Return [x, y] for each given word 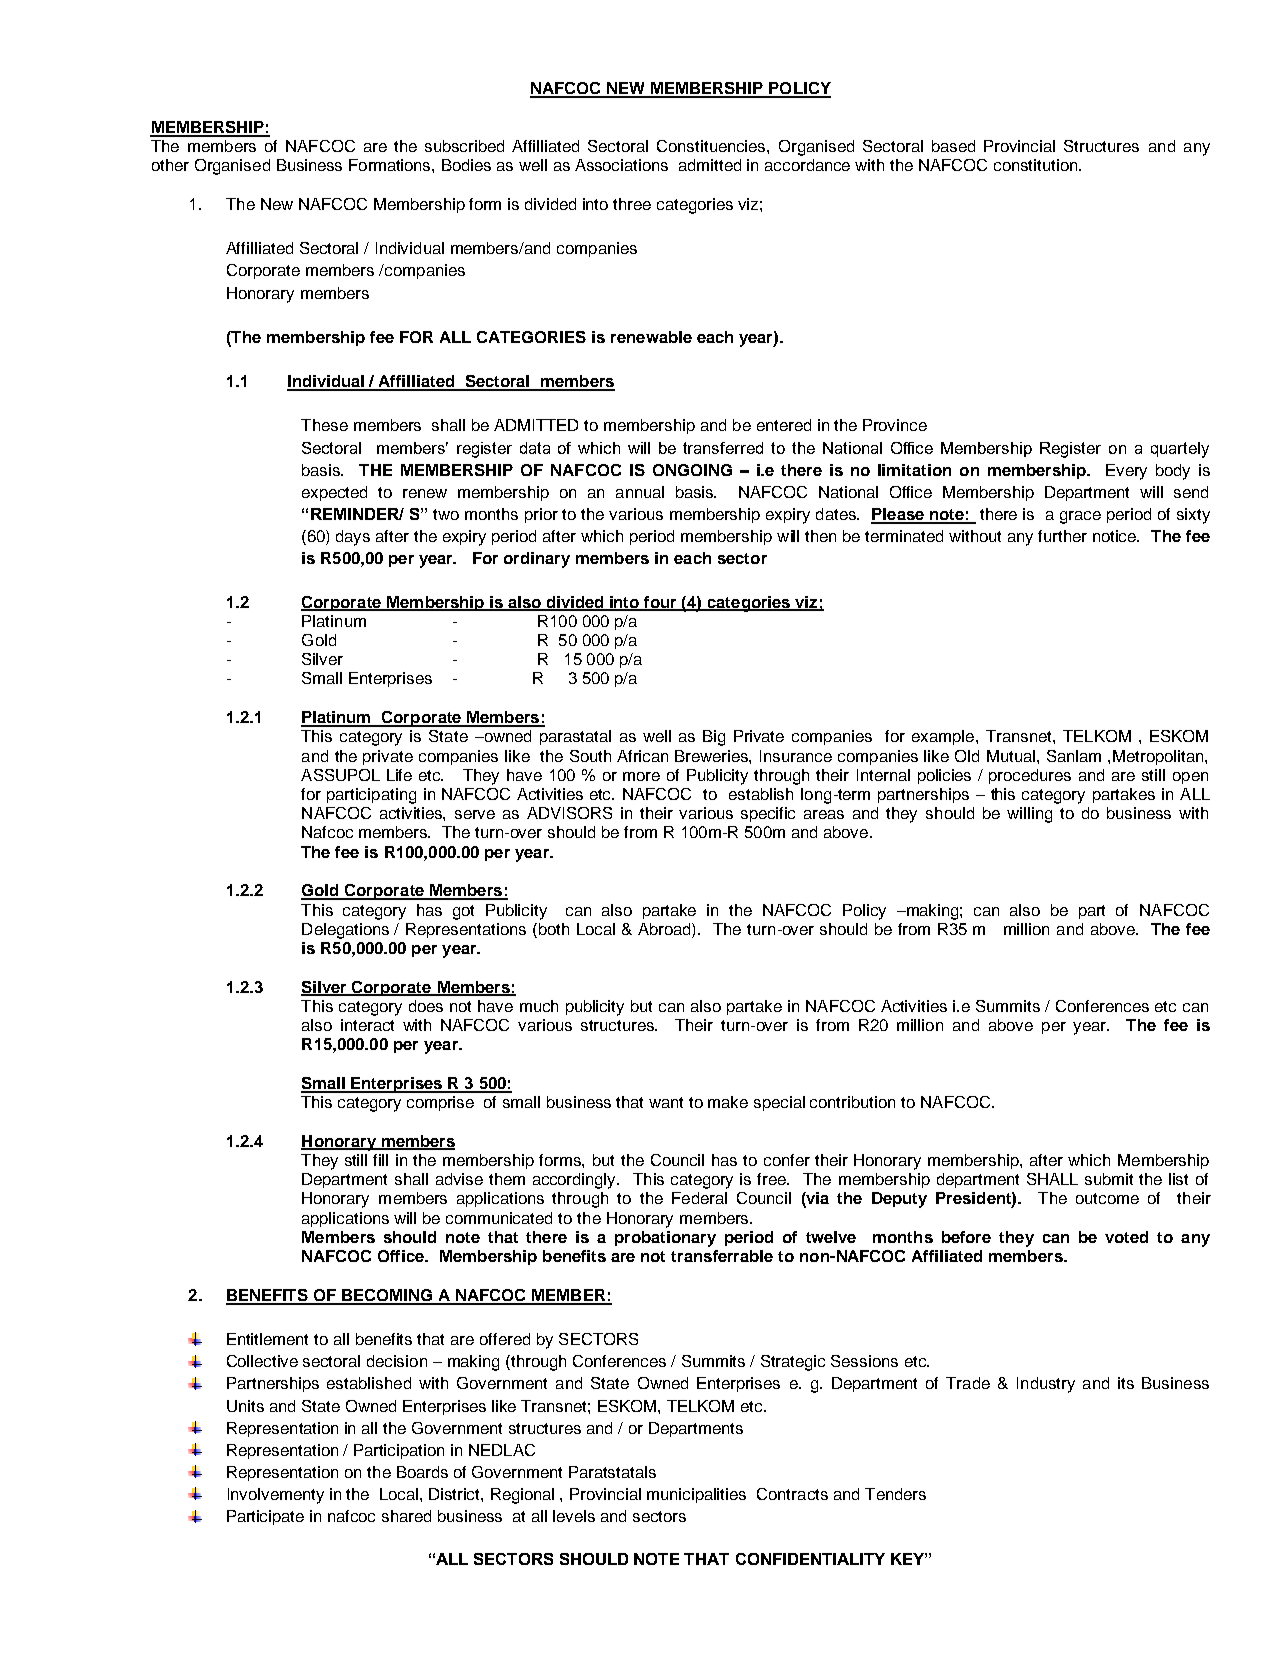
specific [768, 814]
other [170, 165]
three [632, 204]
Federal [699, 1198]
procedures [1030, 776]
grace [1080, 517]
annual [640, 492]
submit [1109, 1179]
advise [459, 1179]
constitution [1037, 165]
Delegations [345, 931]
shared [406, 1516]
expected [334, 493]
